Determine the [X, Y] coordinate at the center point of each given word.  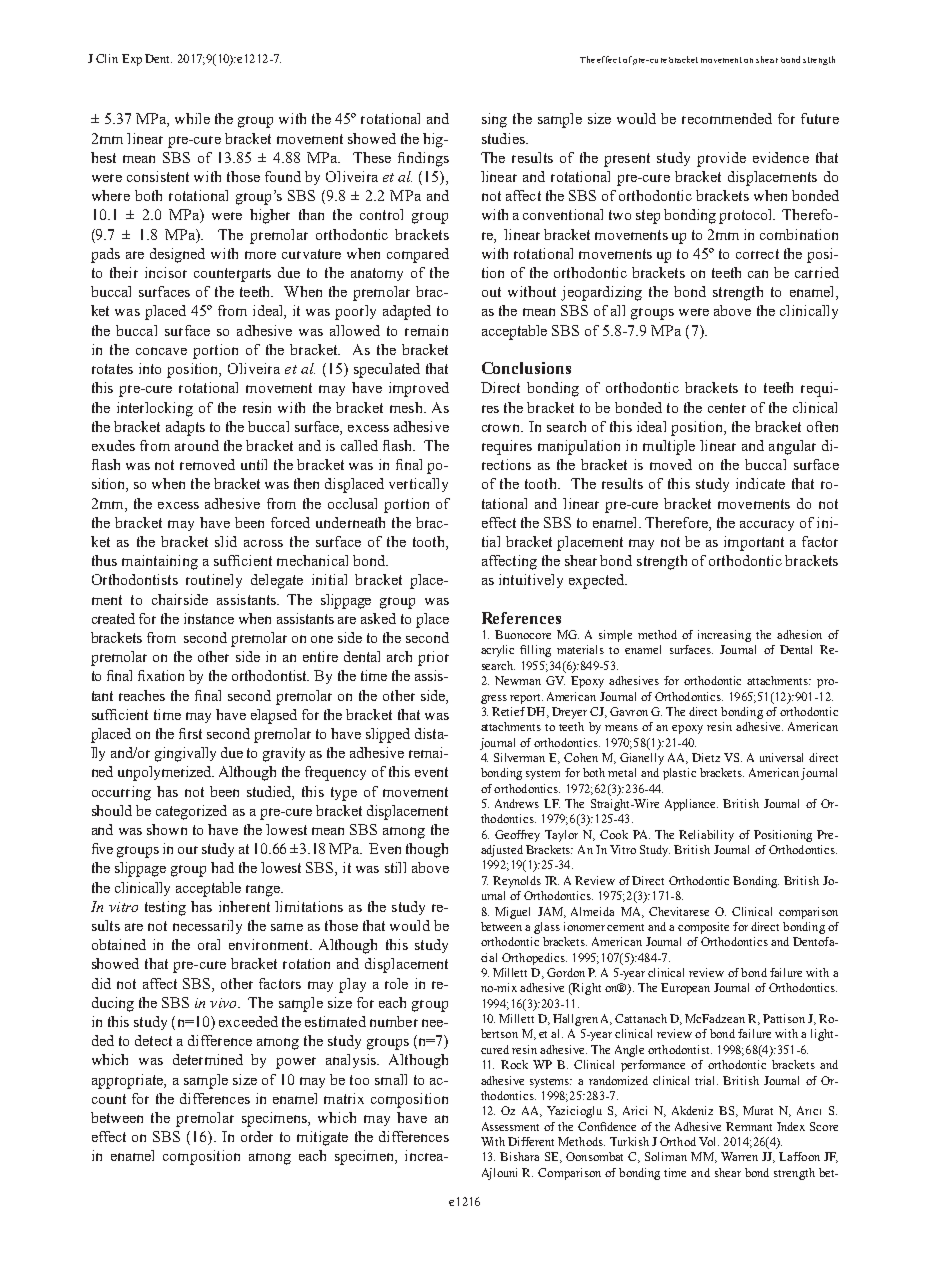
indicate [760, 483]
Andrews [517, 803]
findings [423, 159]
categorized [191, 812]
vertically [418, 485]
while [192, 118]
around [197, 445]
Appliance [691, 805]
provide [721, 159]
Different [531, 1141]
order [257, 1136]
